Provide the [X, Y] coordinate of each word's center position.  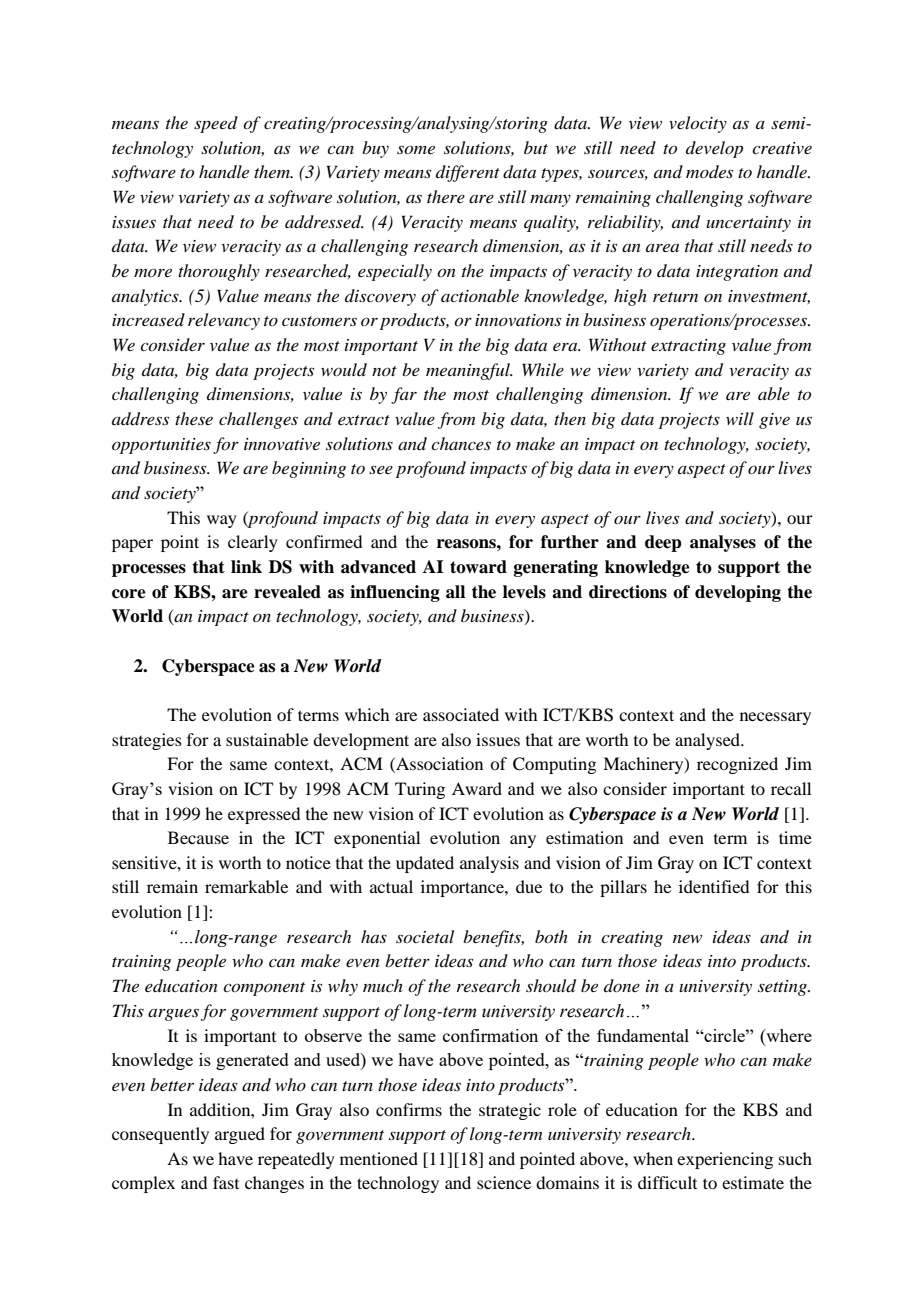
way [222, 521]
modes [709, 171]
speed [216, 124]
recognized [737, 765]
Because [198, 837]
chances [461, 443]
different [468, 173]
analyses [723, 543]
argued [240, 1135]
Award [477, 788]
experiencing [725, 1160]
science [504, 1182]
